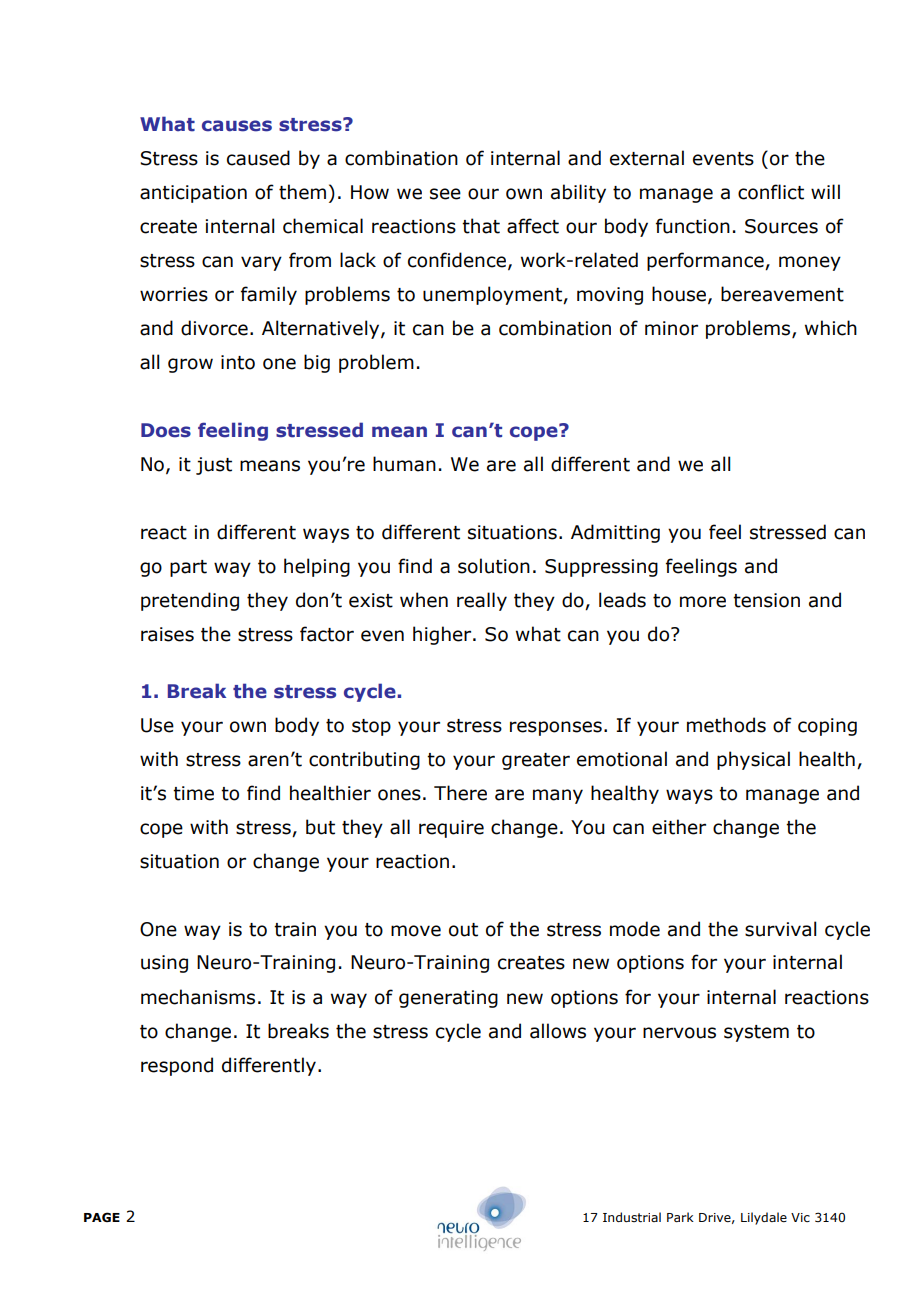 The image size is (924, 1308). What do you see at coordinates (451, 829) in the image?
I see `require` at bounding box center [451, 829].
